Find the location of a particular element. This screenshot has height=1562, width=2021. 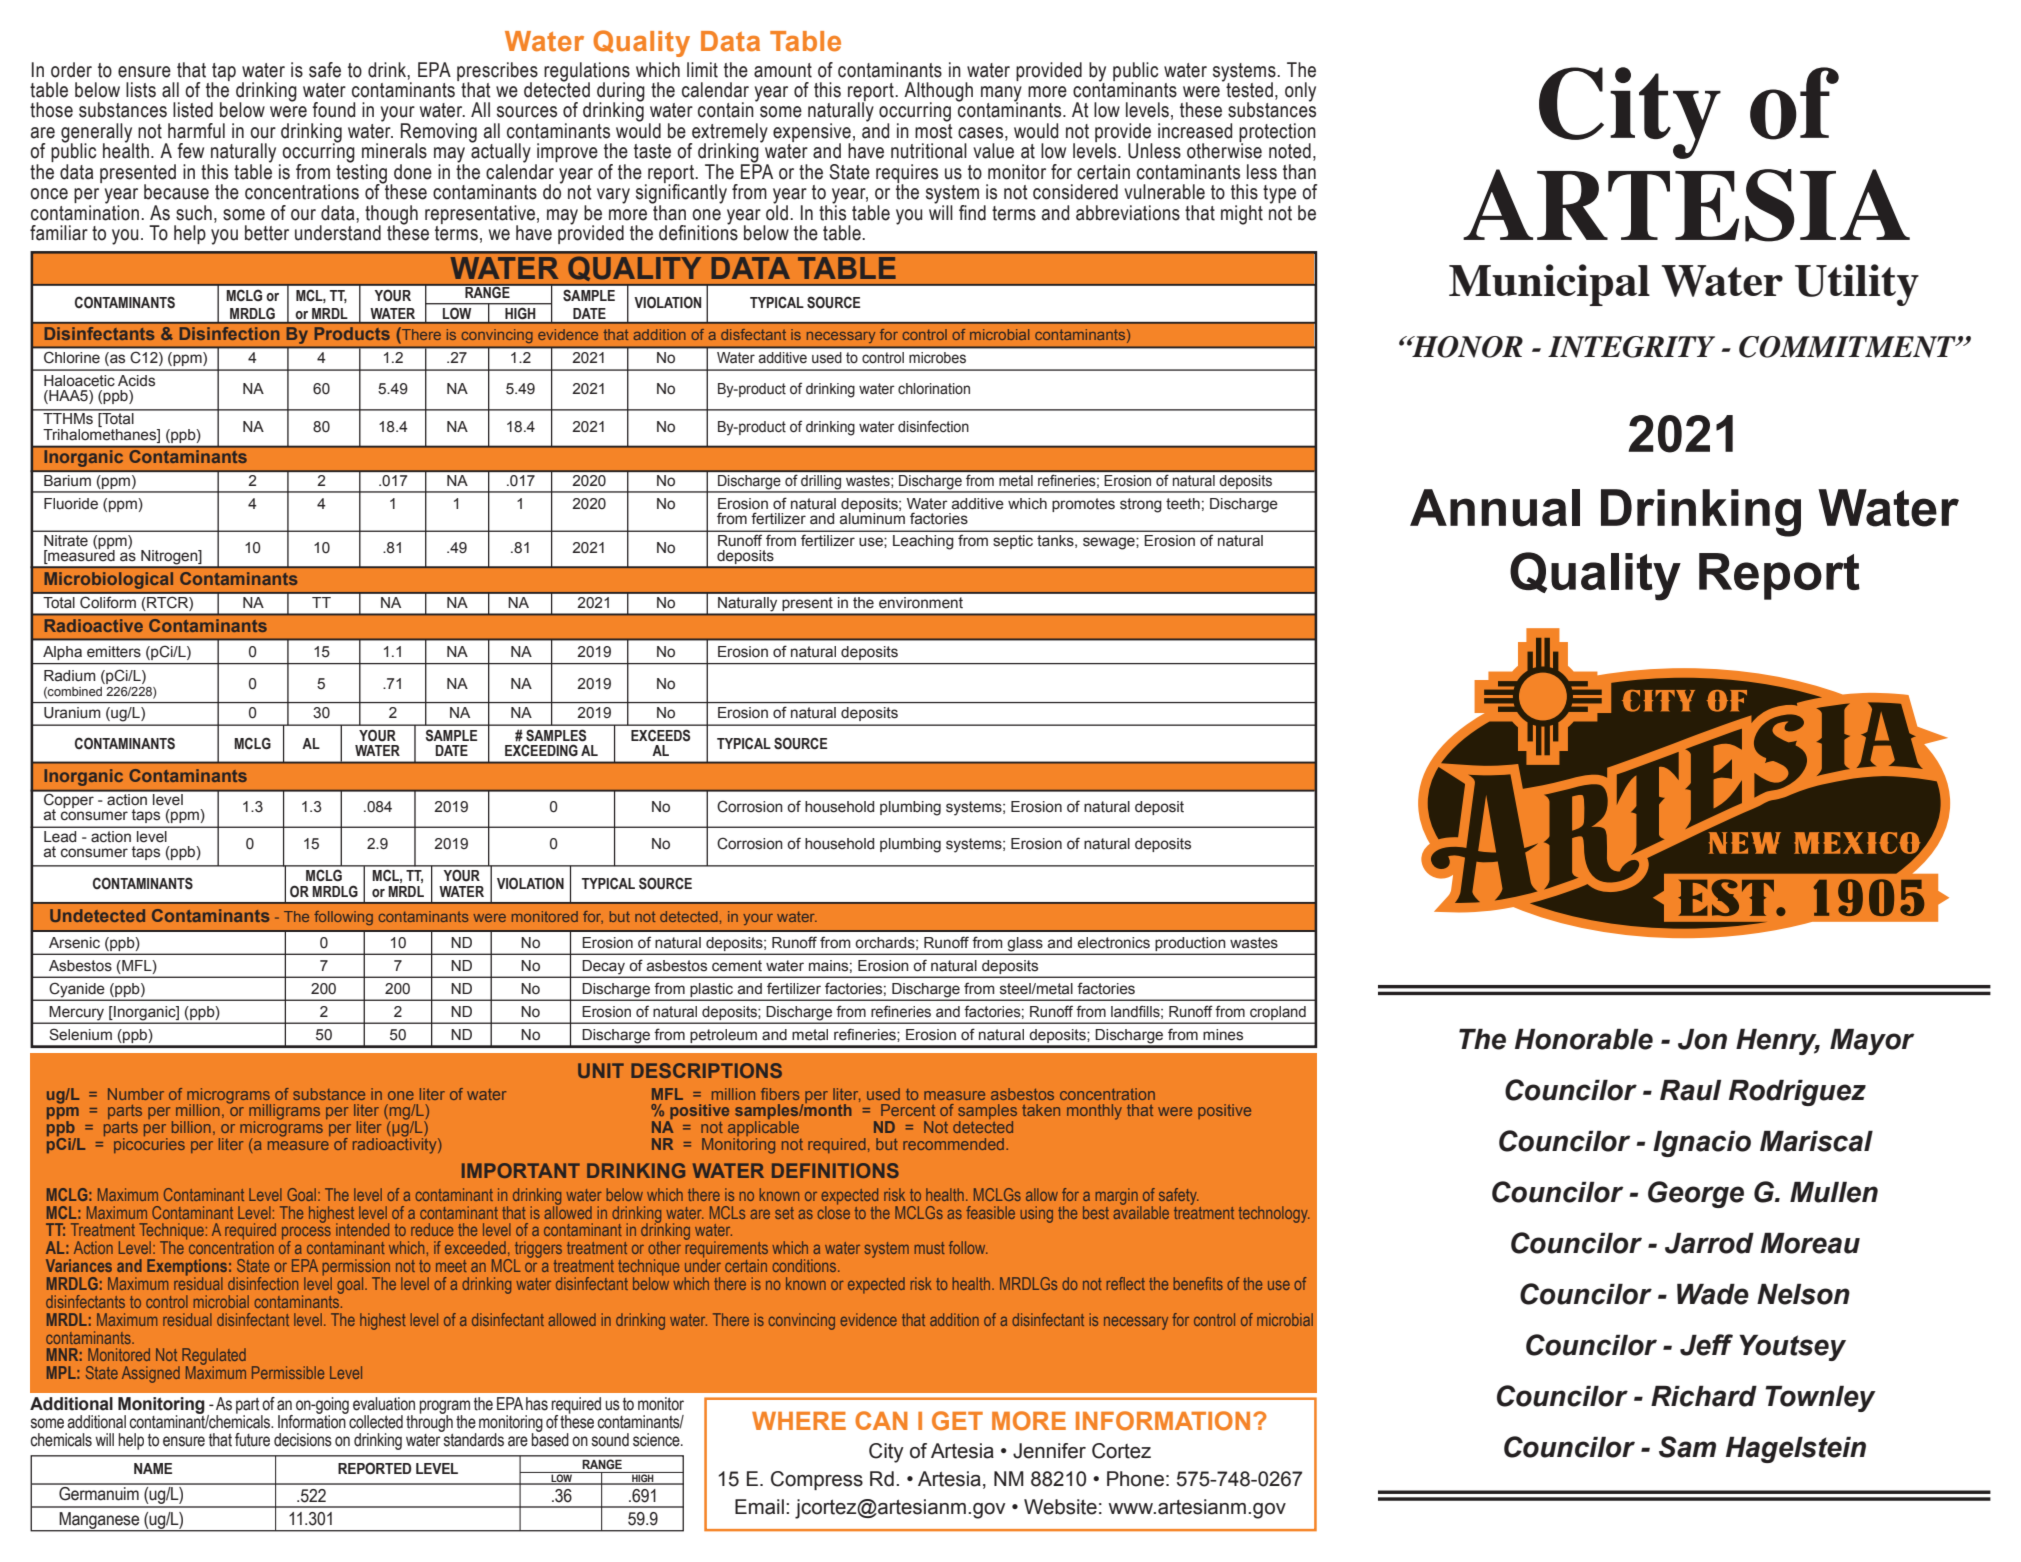

Lead is located at coordinates (60, 836).
